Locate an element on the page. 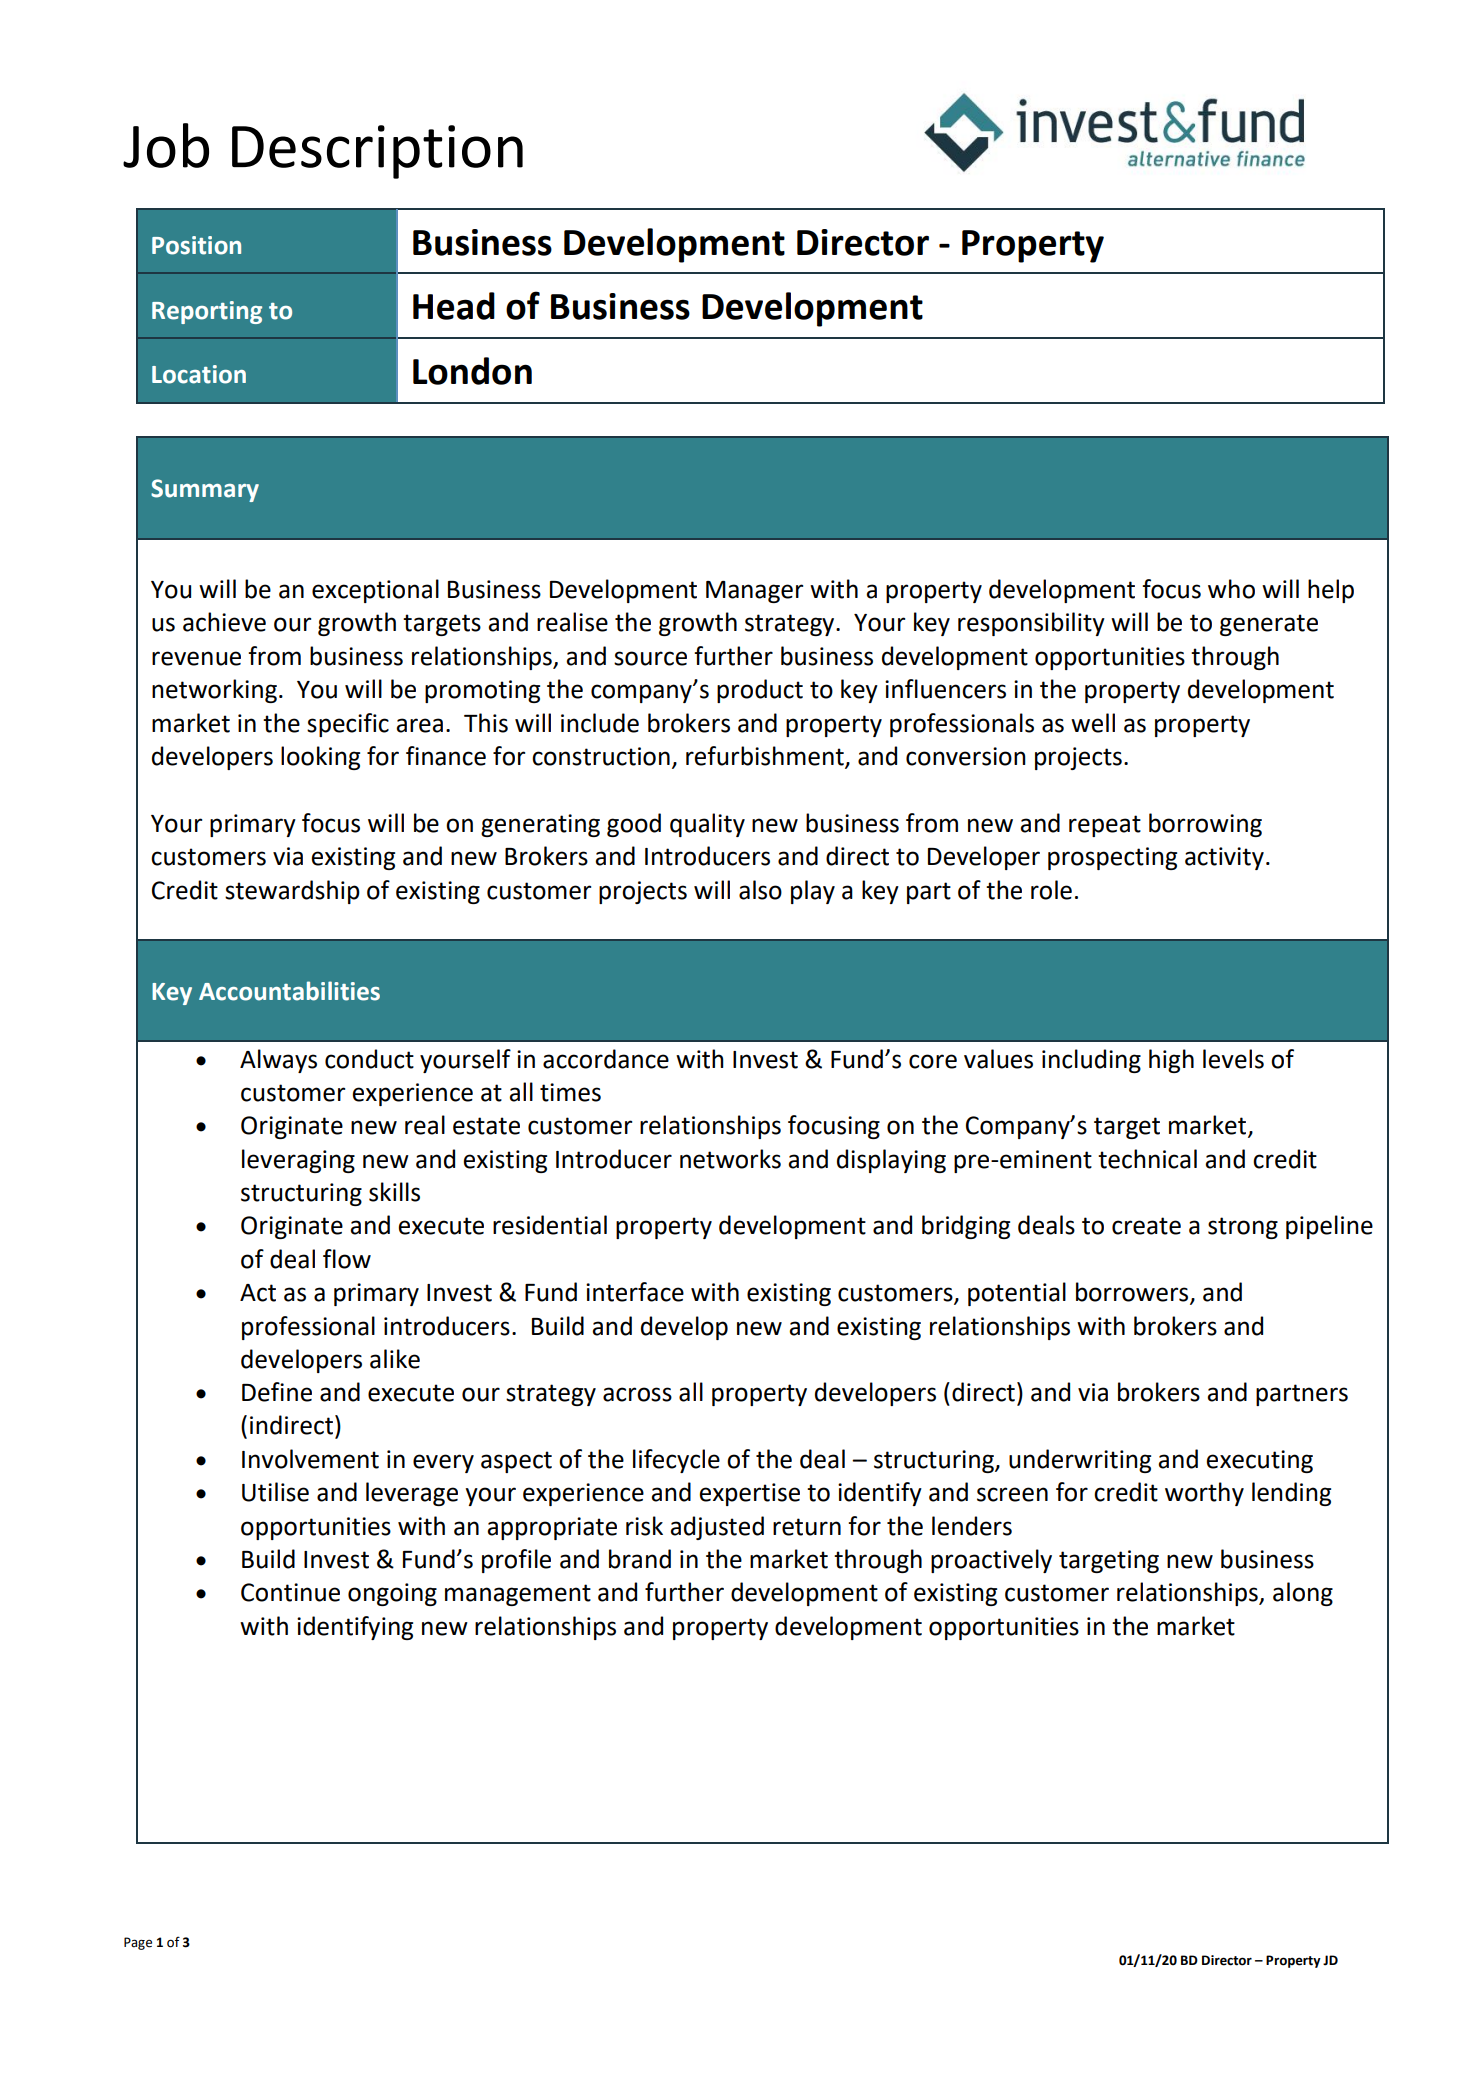 The image size is (1478, 2091). Position is located at coordinates (196, 245).
